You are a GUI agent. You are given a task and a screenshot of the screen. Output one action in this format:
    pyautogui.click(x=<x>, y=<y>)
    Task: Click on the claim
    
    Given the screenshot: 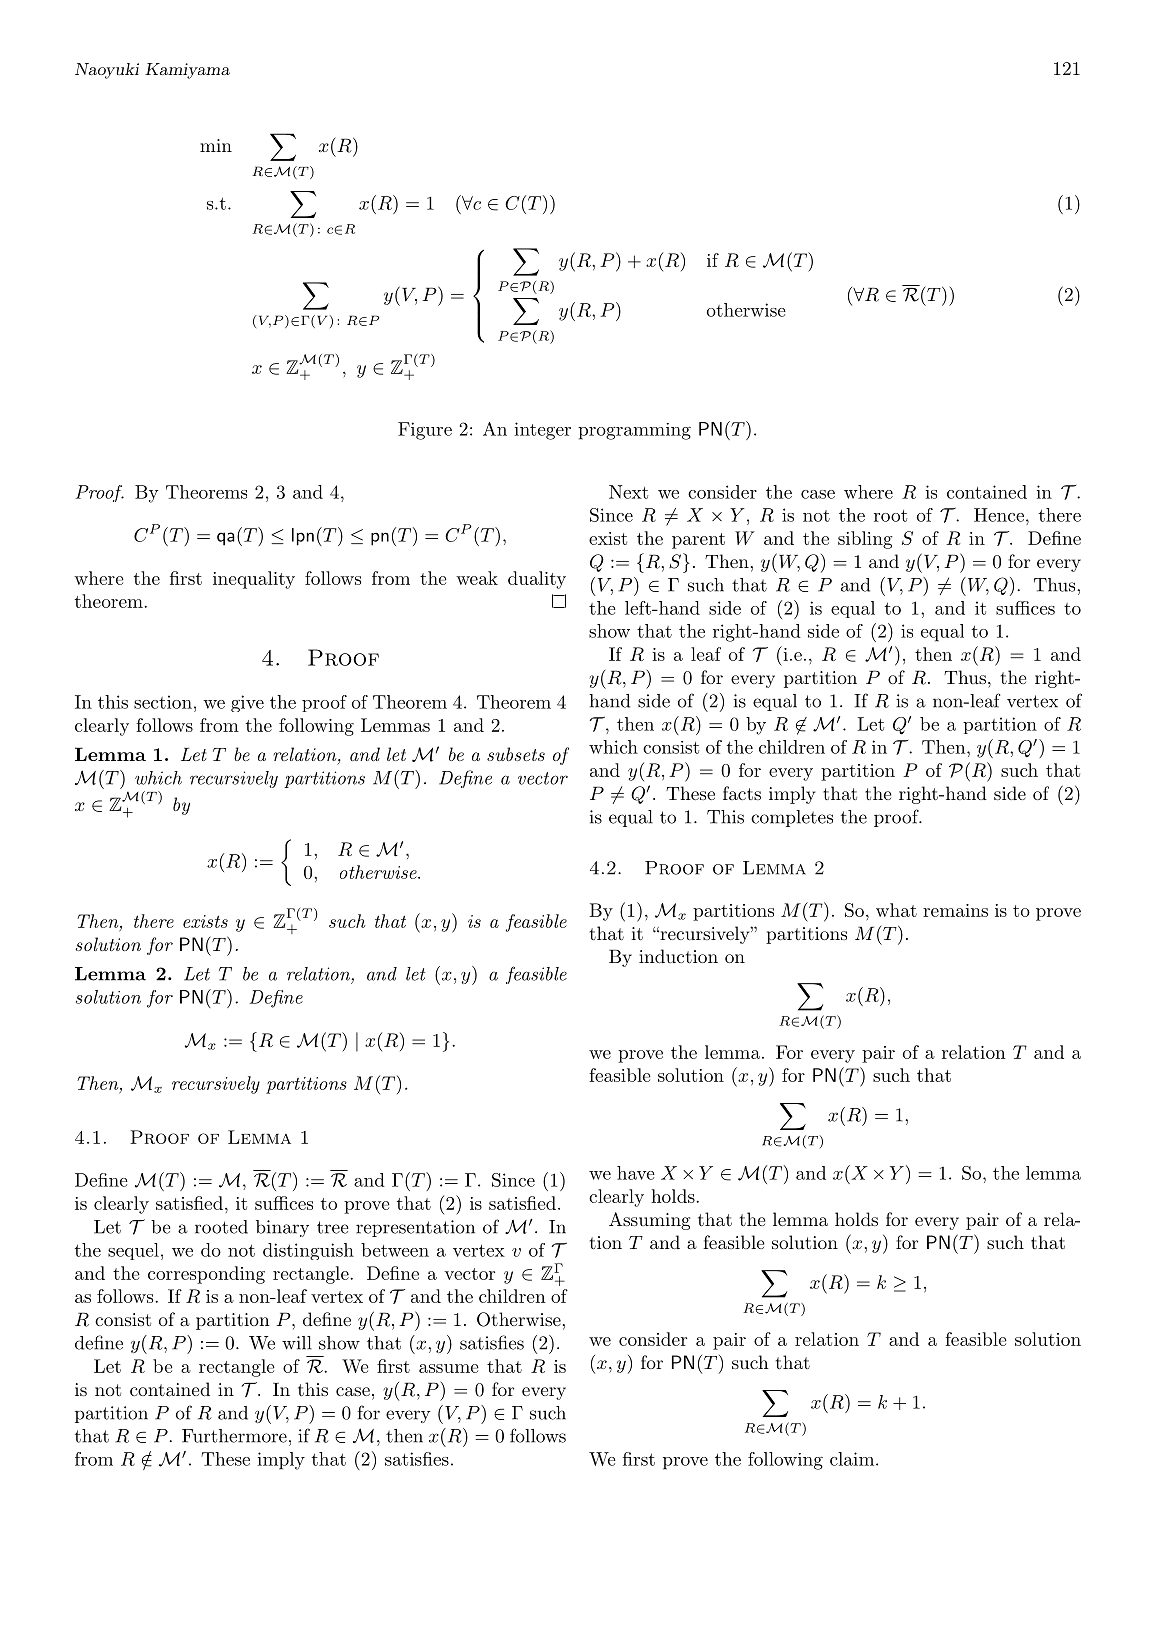 What is the action you would take?
    pyautogui.click(x=852, y=1459)
